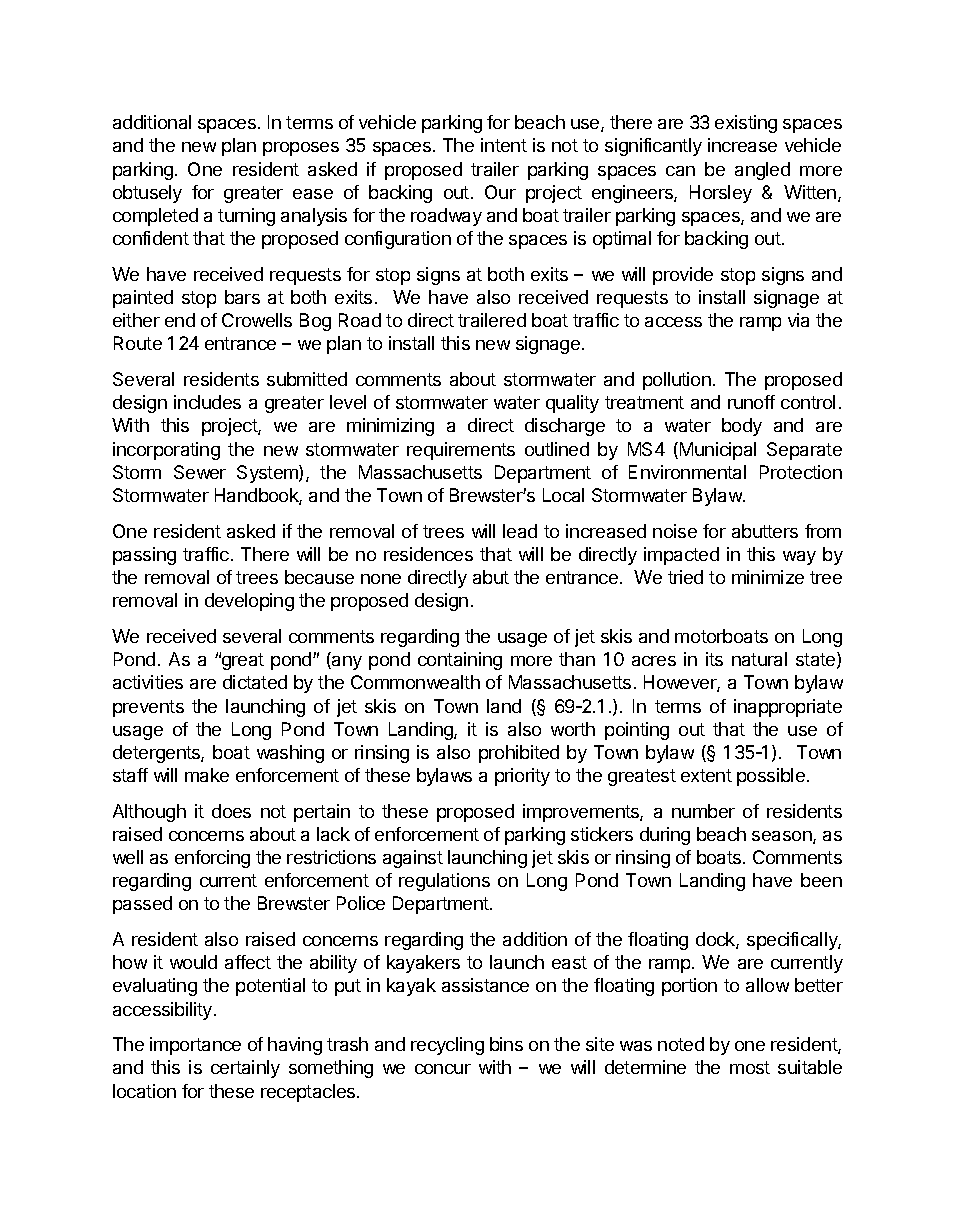 The image size is (954, 1232). I want to click on season, so click(783, 837).
